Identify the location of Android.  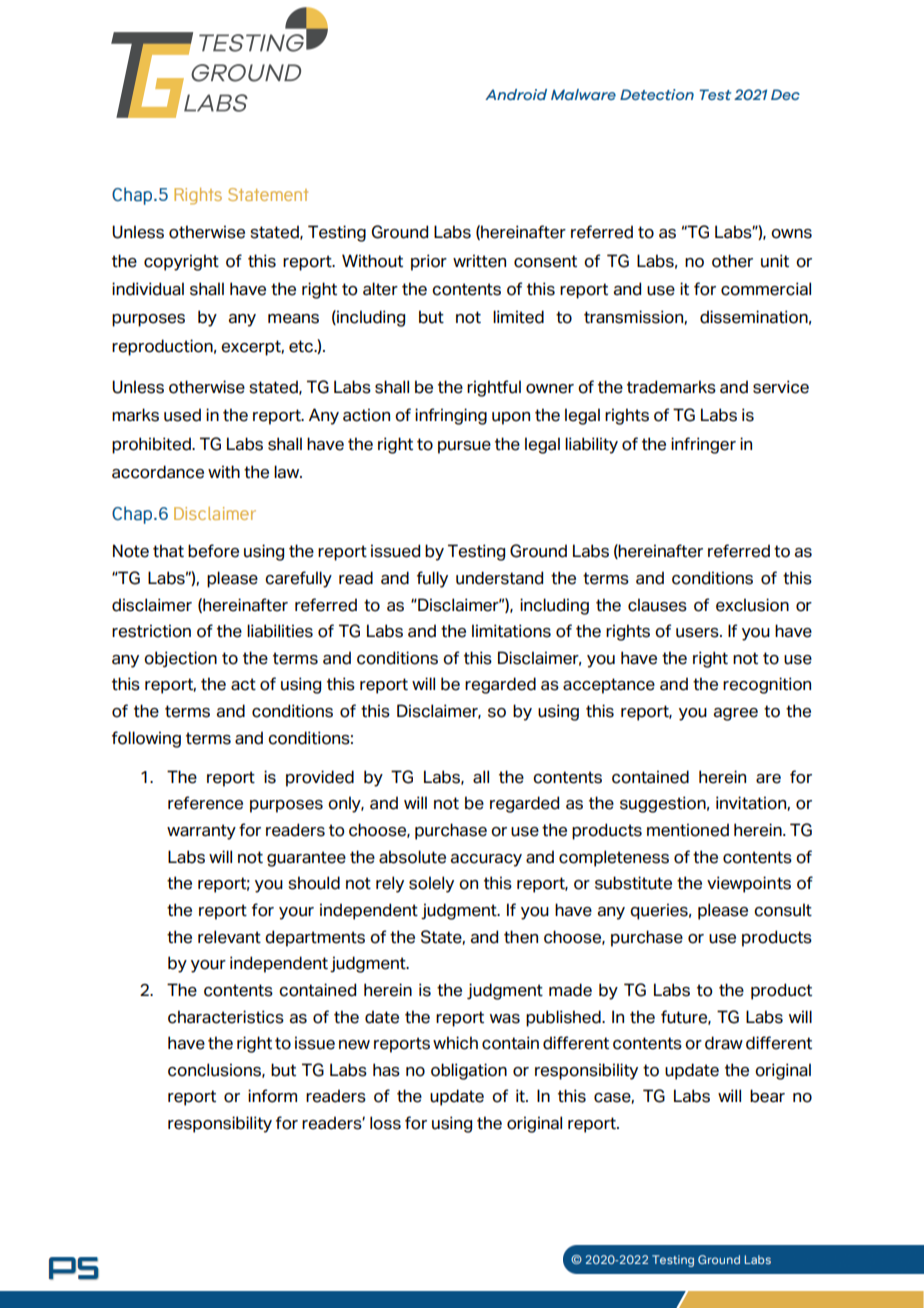
(516, 94).
